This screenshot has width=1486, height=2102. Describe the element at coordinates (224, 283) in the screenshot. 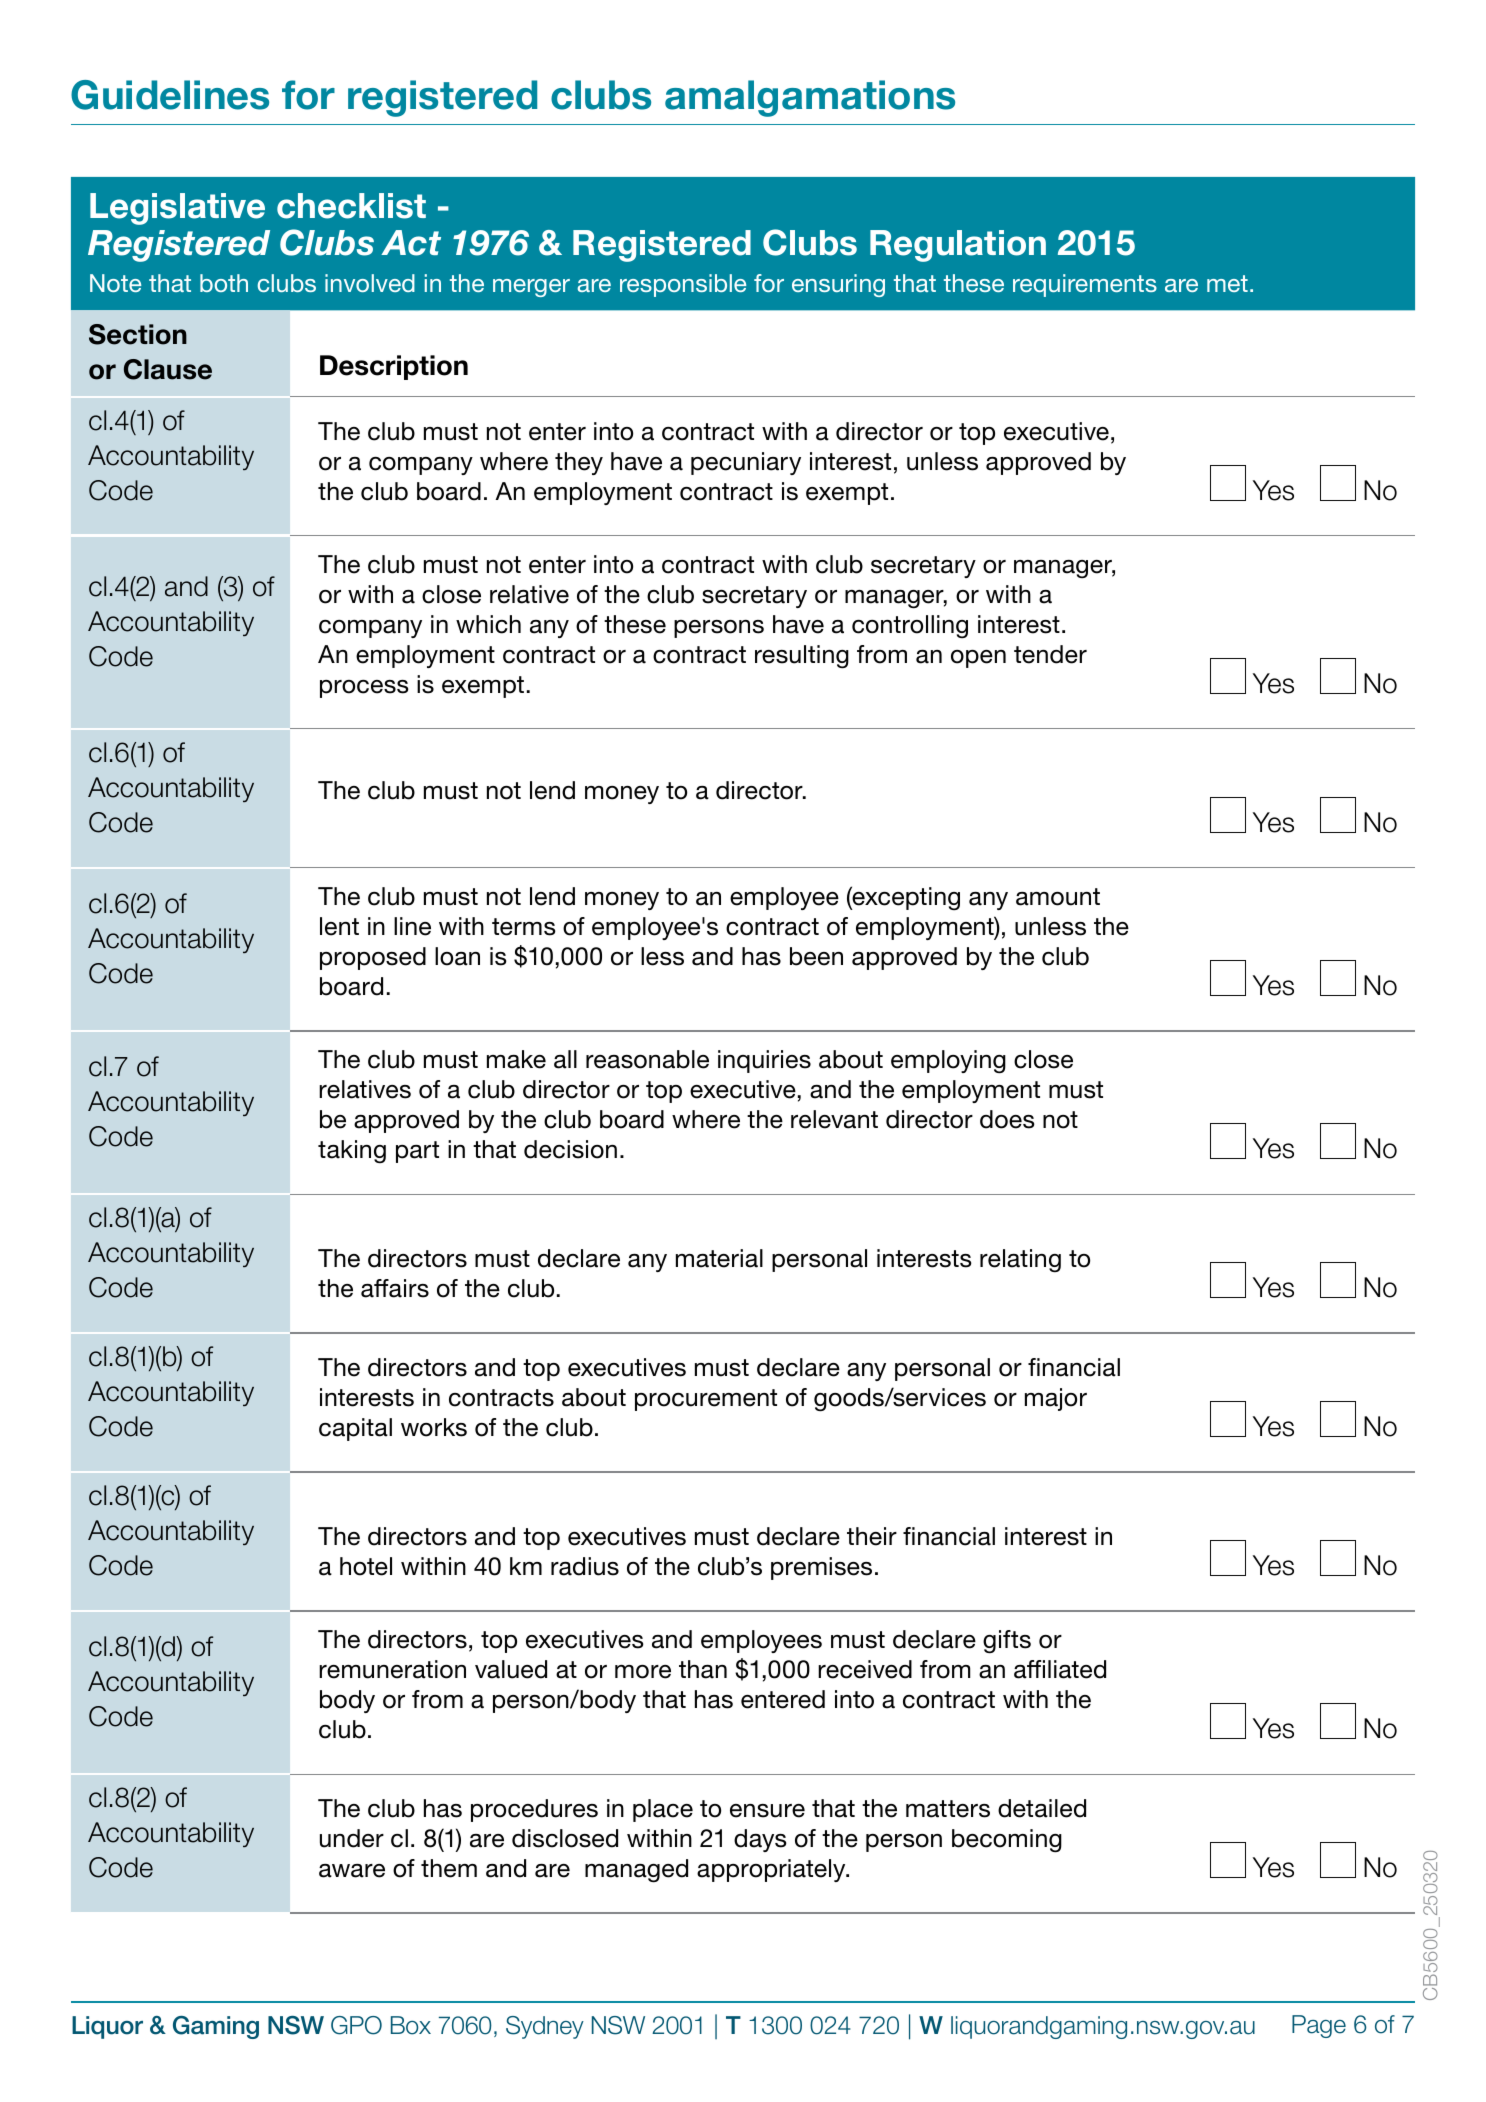

I see `both` at that location.
